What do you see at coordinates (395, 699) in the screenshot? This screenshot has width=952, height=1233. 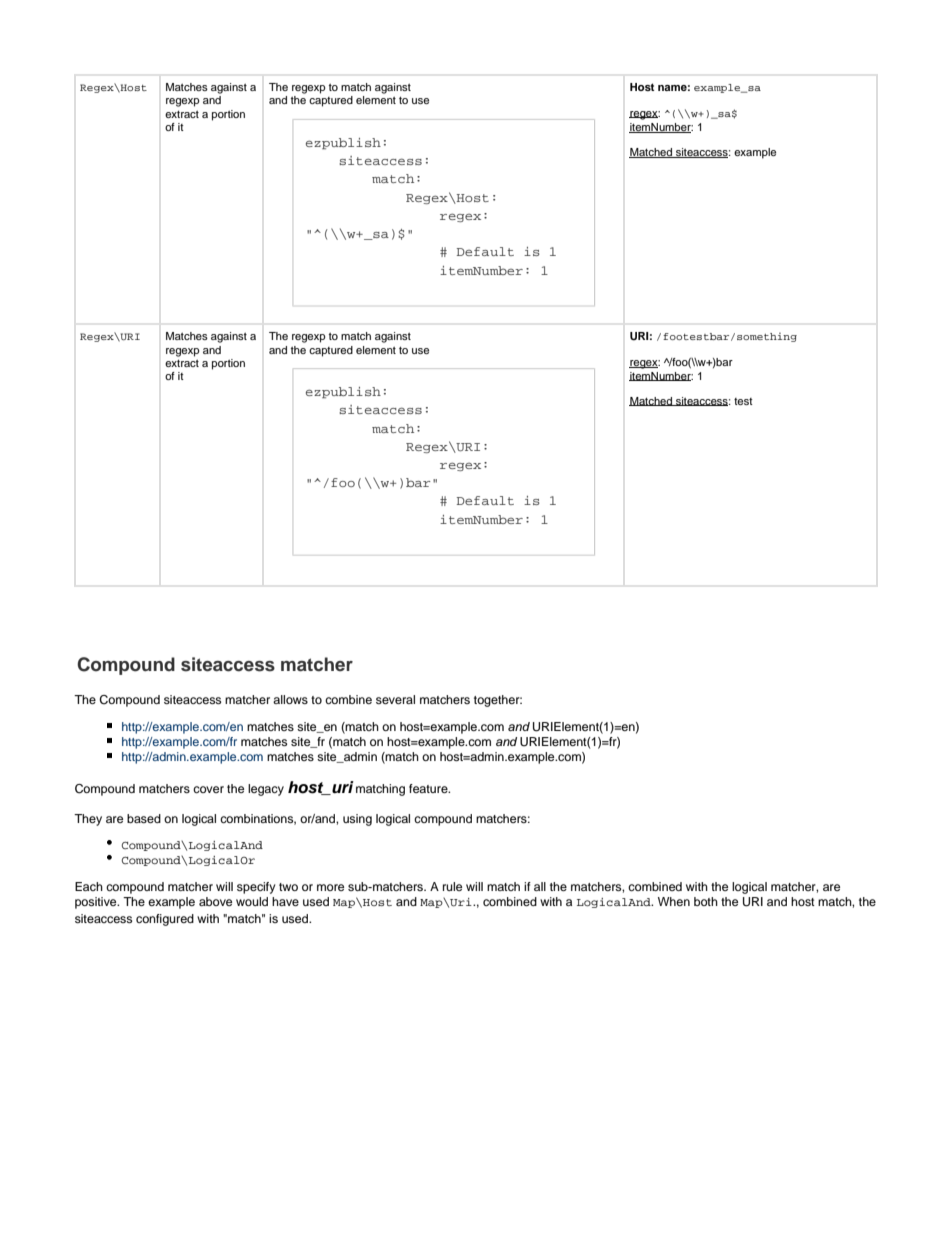 I see `several` at bounding box center [395, 699].
